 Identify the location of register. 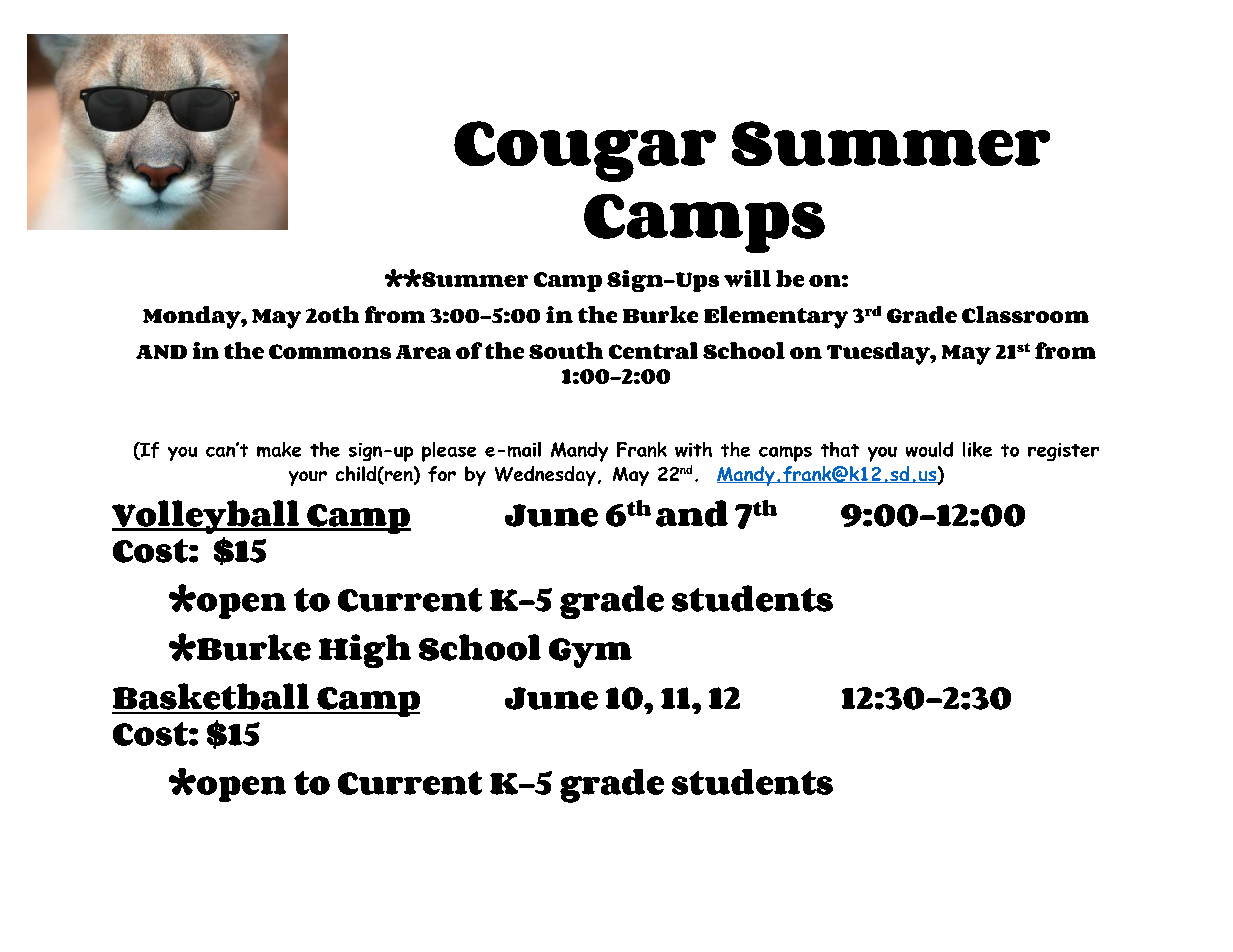
(1063, 452).
